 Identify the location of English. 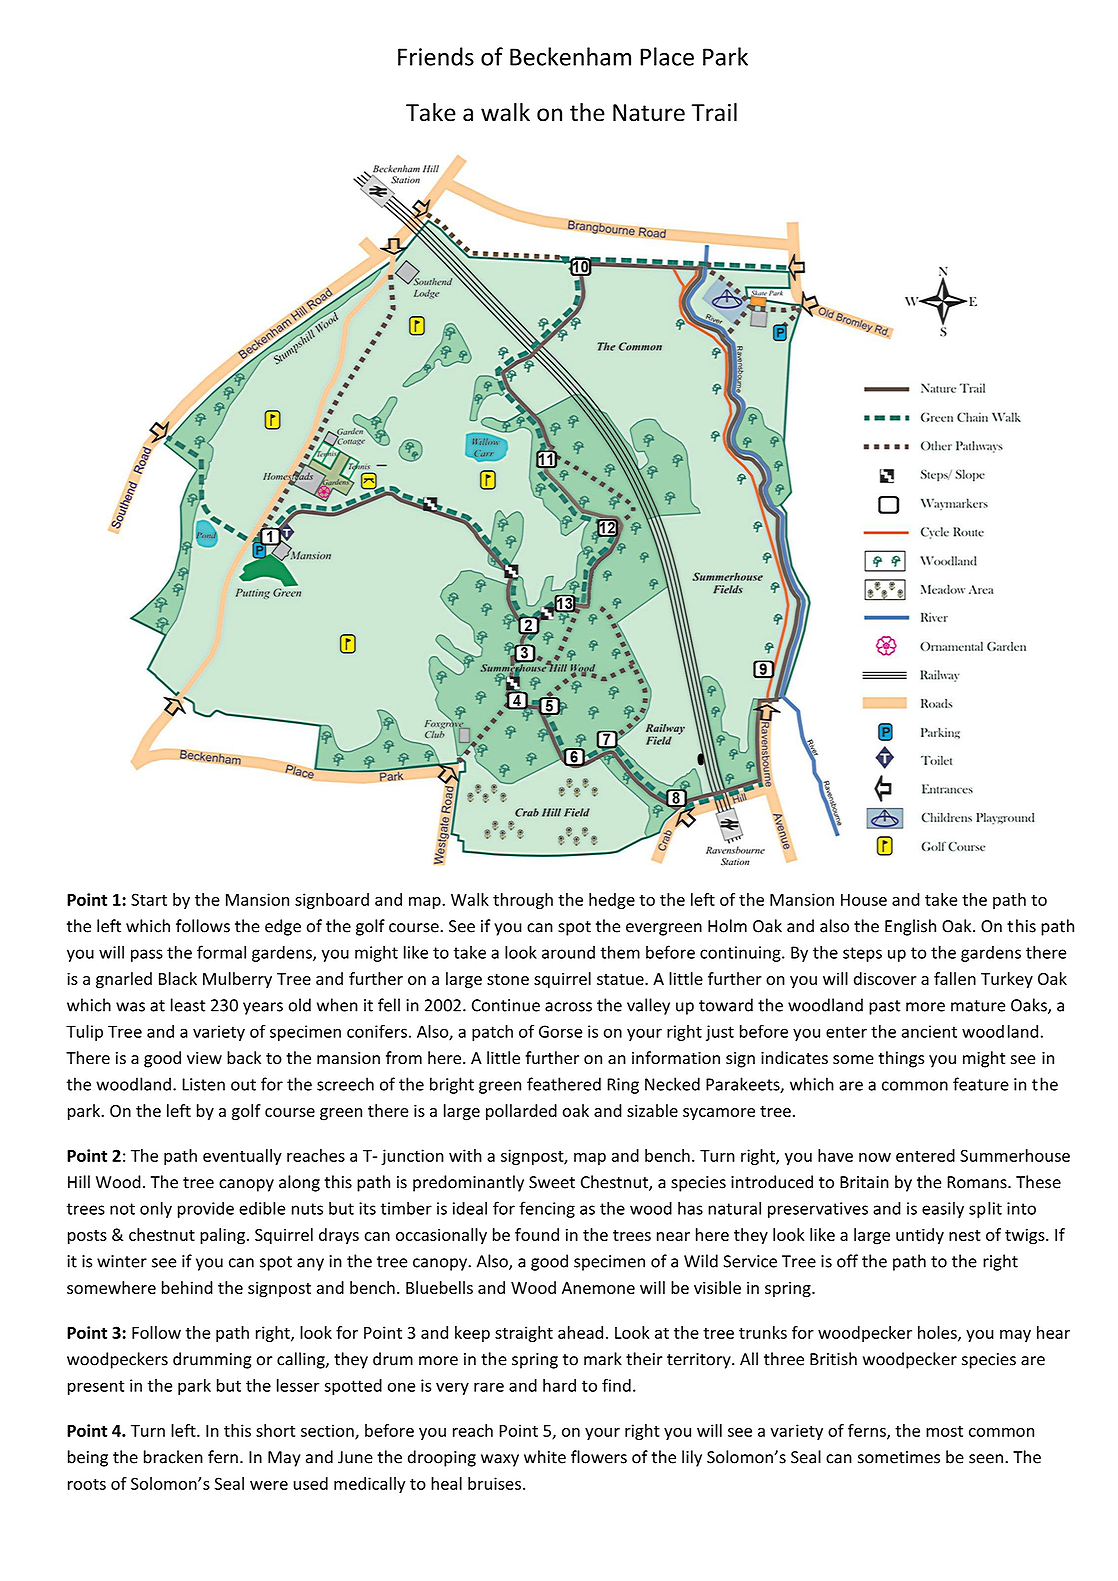
(910, 927).
